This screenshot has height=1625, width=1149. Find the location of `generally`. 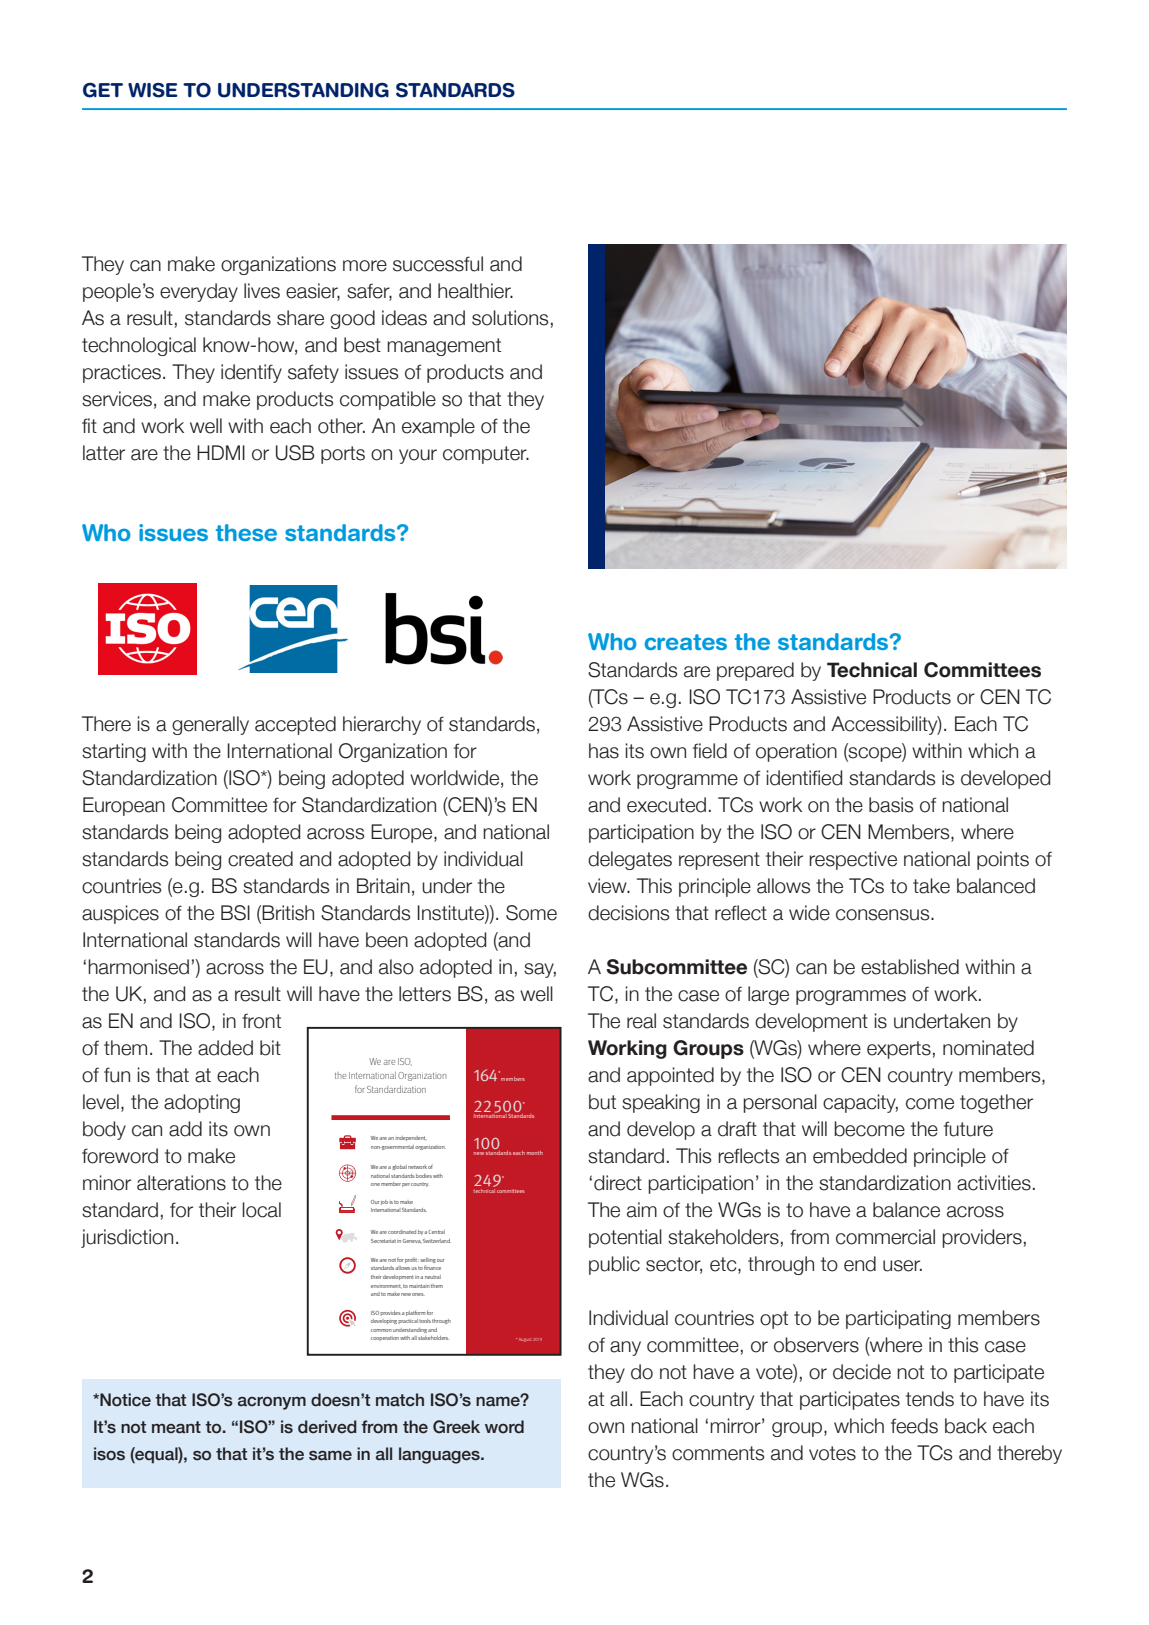

generally is located at coordinates (210, 725).
